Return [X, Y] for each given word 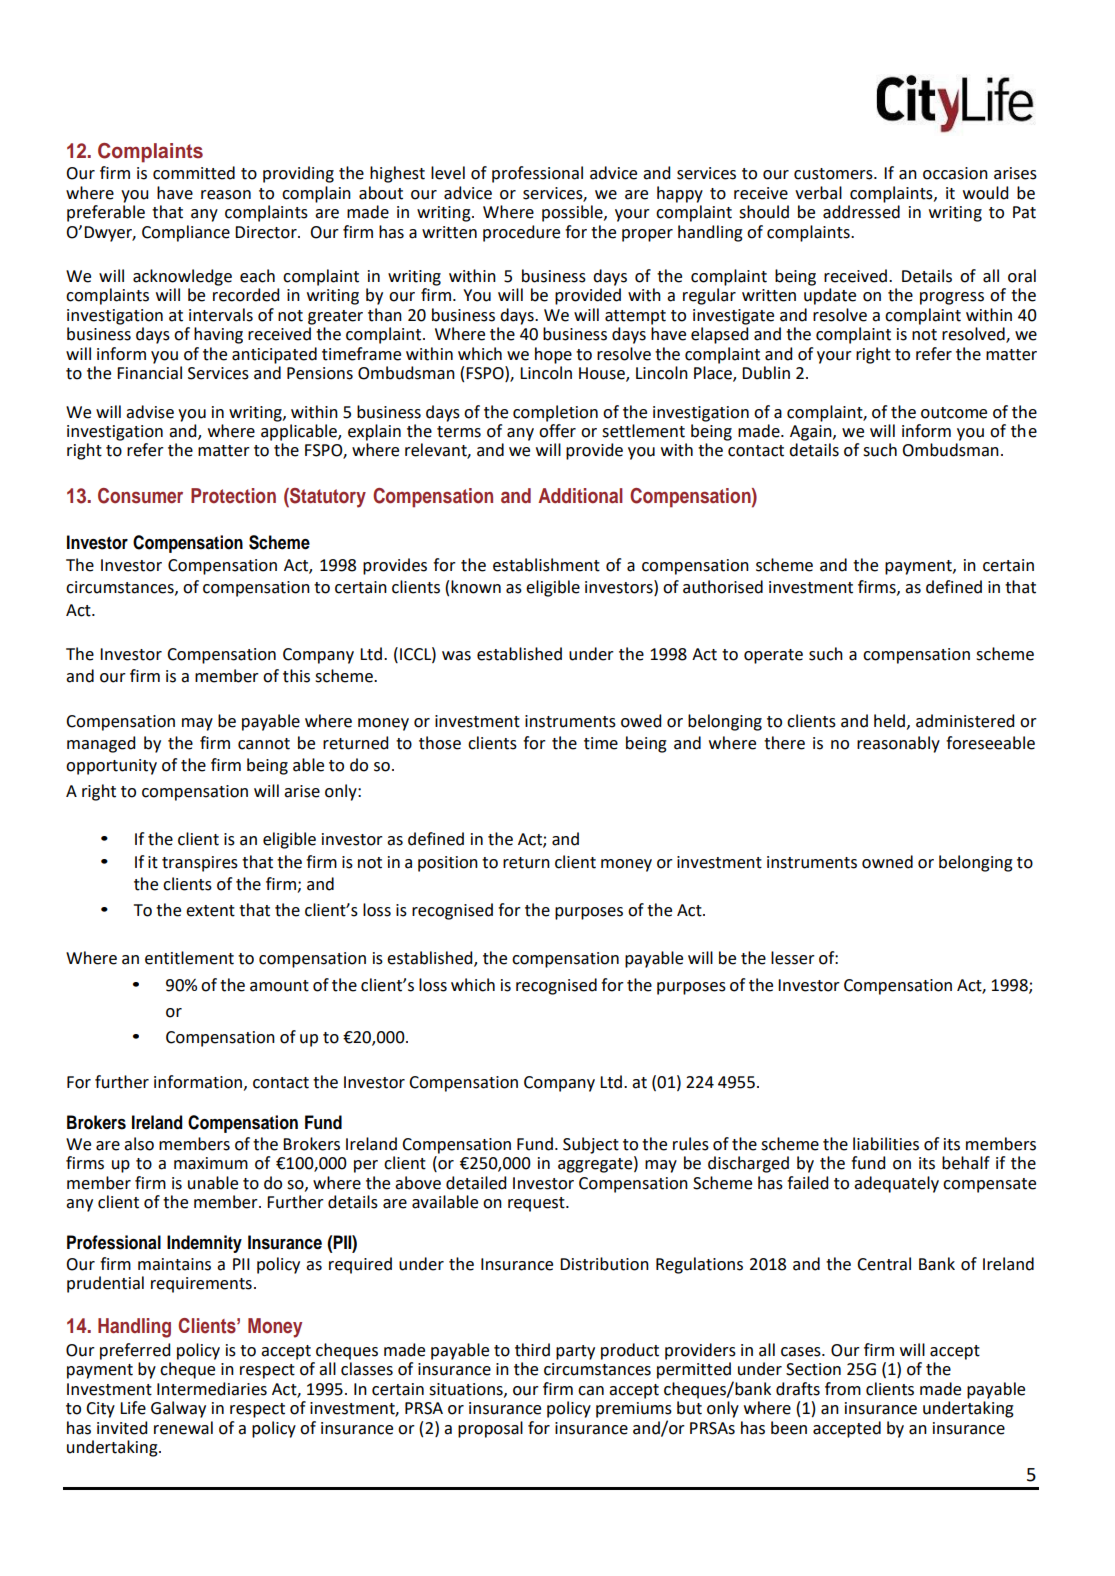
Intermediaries [212, 1389]
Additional [580, 496]
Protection [233, 496]
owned [887, 862]
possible [573, 213]
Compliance [186, 233]
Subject [591, 1145]
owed [641, 721]
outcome [954, 413]
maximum [211, 1163]
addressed [861, 212]
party [575, 1352]
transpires [200, 864]
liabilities [886, 1144]
